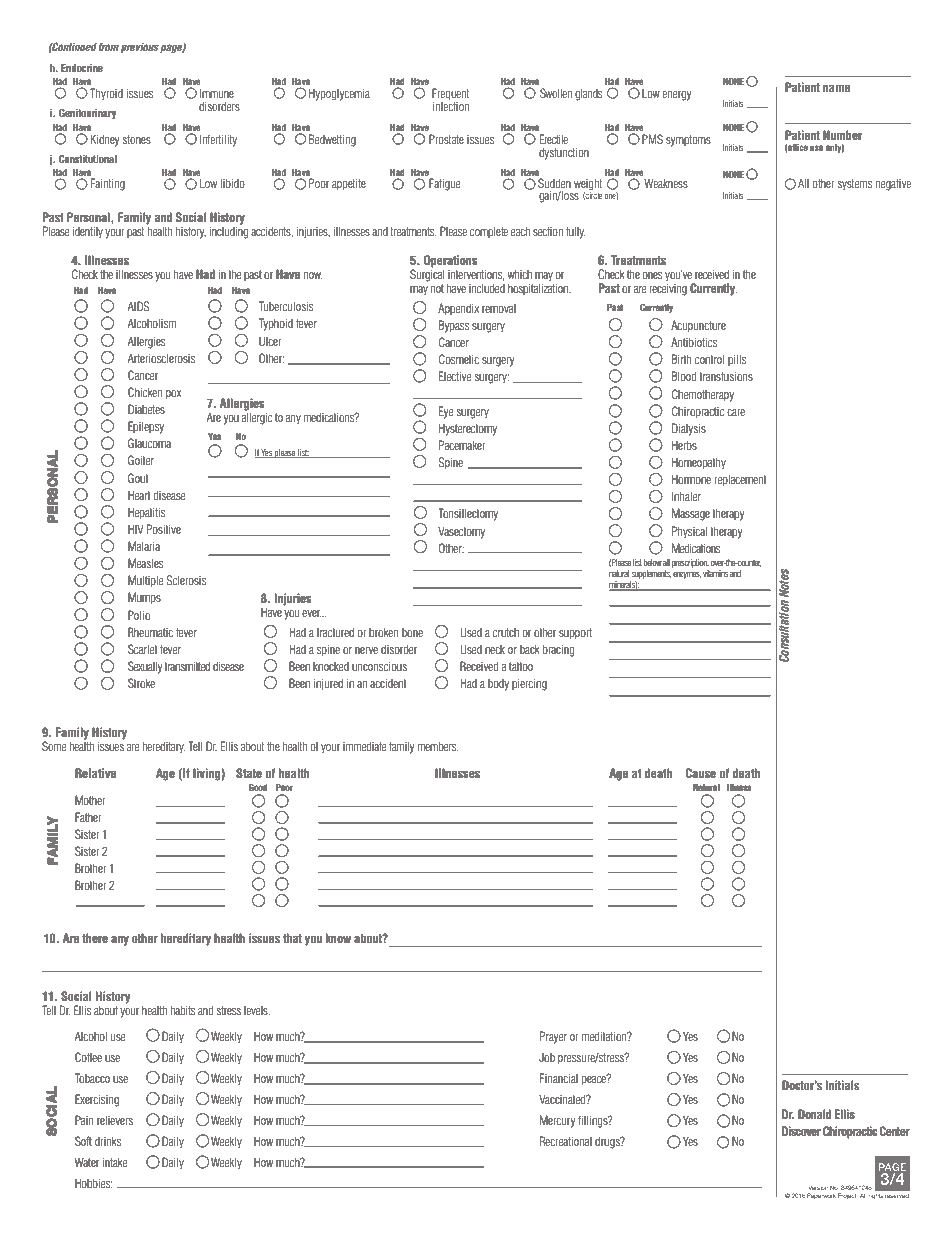 The width and height of the document is (952, 1233). I want to click on pills, so click(737, 360).
